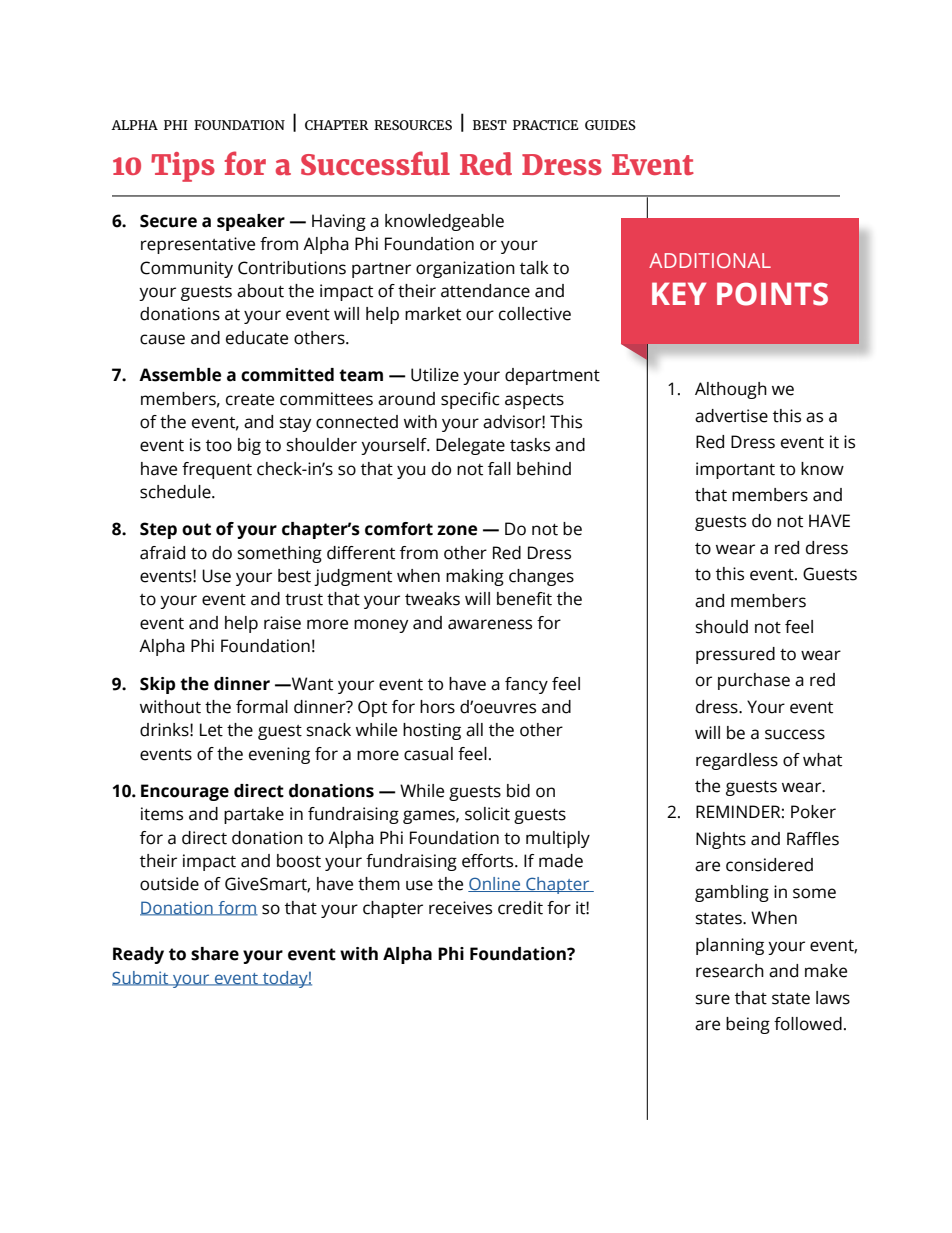  I want to click on Tips, so click(183, 167).
